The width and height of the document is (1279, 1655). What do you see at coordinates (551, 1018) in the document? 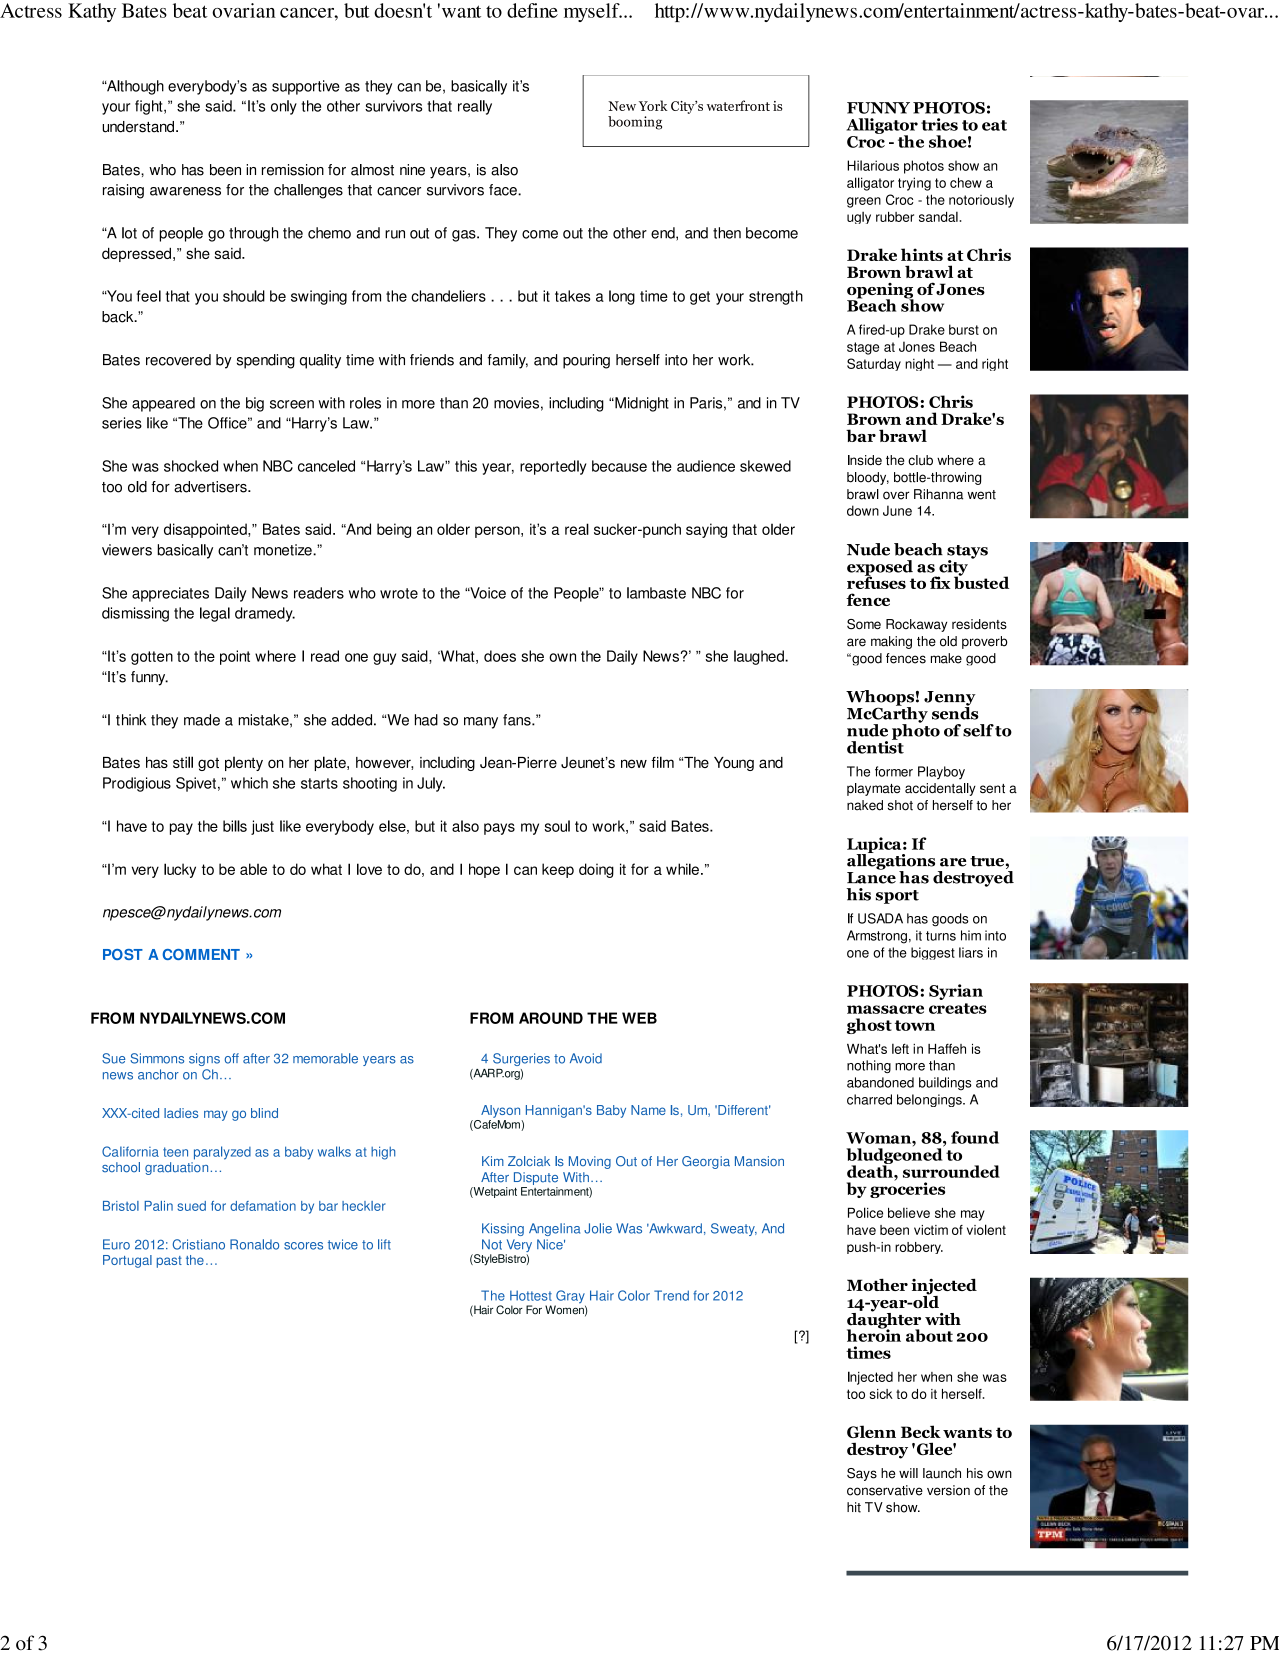
I see `AROUND` at bounding box center [551, 1018].
